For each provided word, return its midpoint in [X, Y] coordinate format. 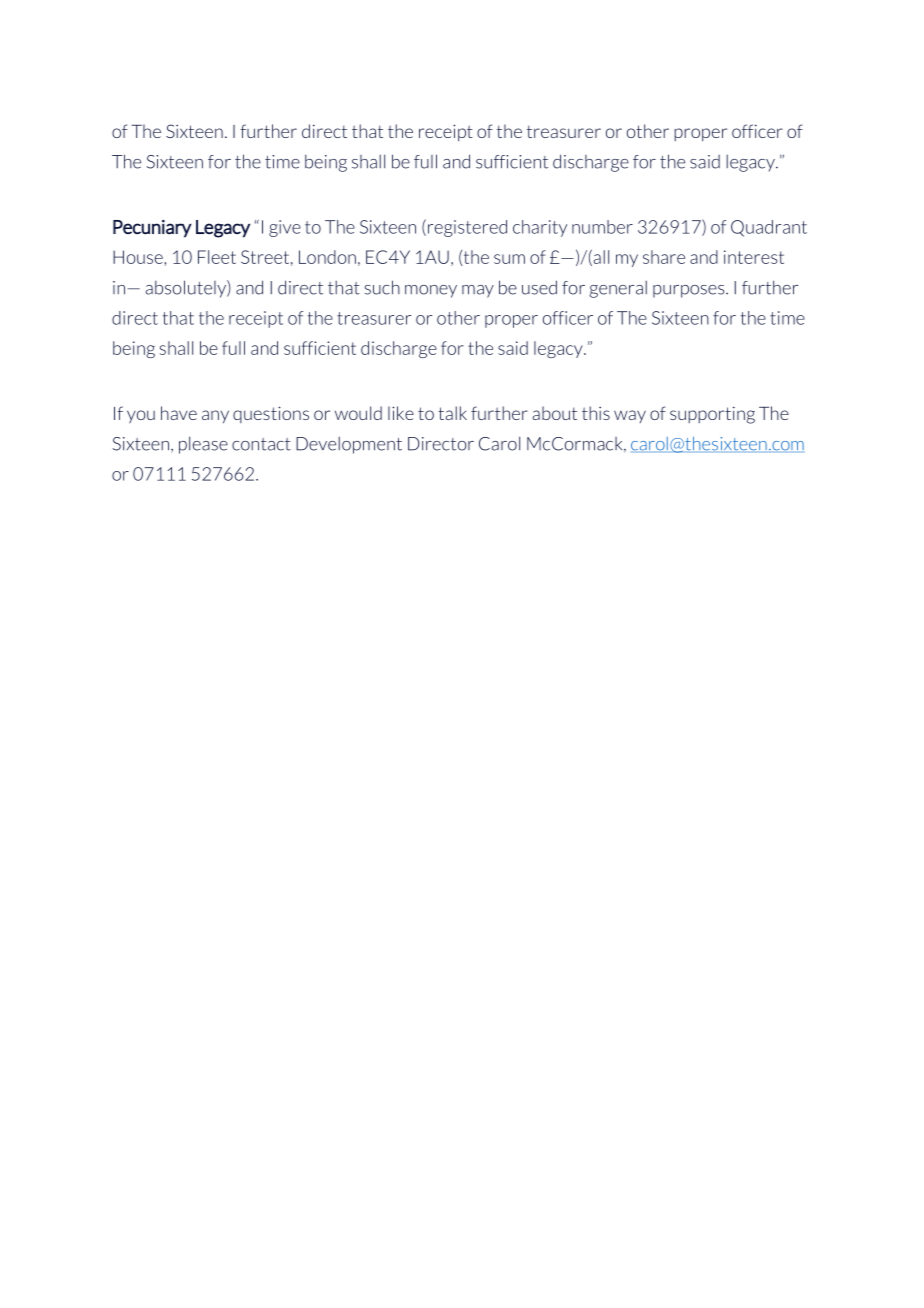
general [618, 289]
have [179, 413]
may [478, 291]
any [215, 416]
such [382, 287]
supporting [712, 415]
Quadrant [769, 228]
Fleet [217, 257]
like [401, 413]
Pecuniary [152, 229]
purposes [690, 291]
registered [467, 228]
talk [452, 413]
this [596, 413]
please [203, 445]
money [431, 291]
